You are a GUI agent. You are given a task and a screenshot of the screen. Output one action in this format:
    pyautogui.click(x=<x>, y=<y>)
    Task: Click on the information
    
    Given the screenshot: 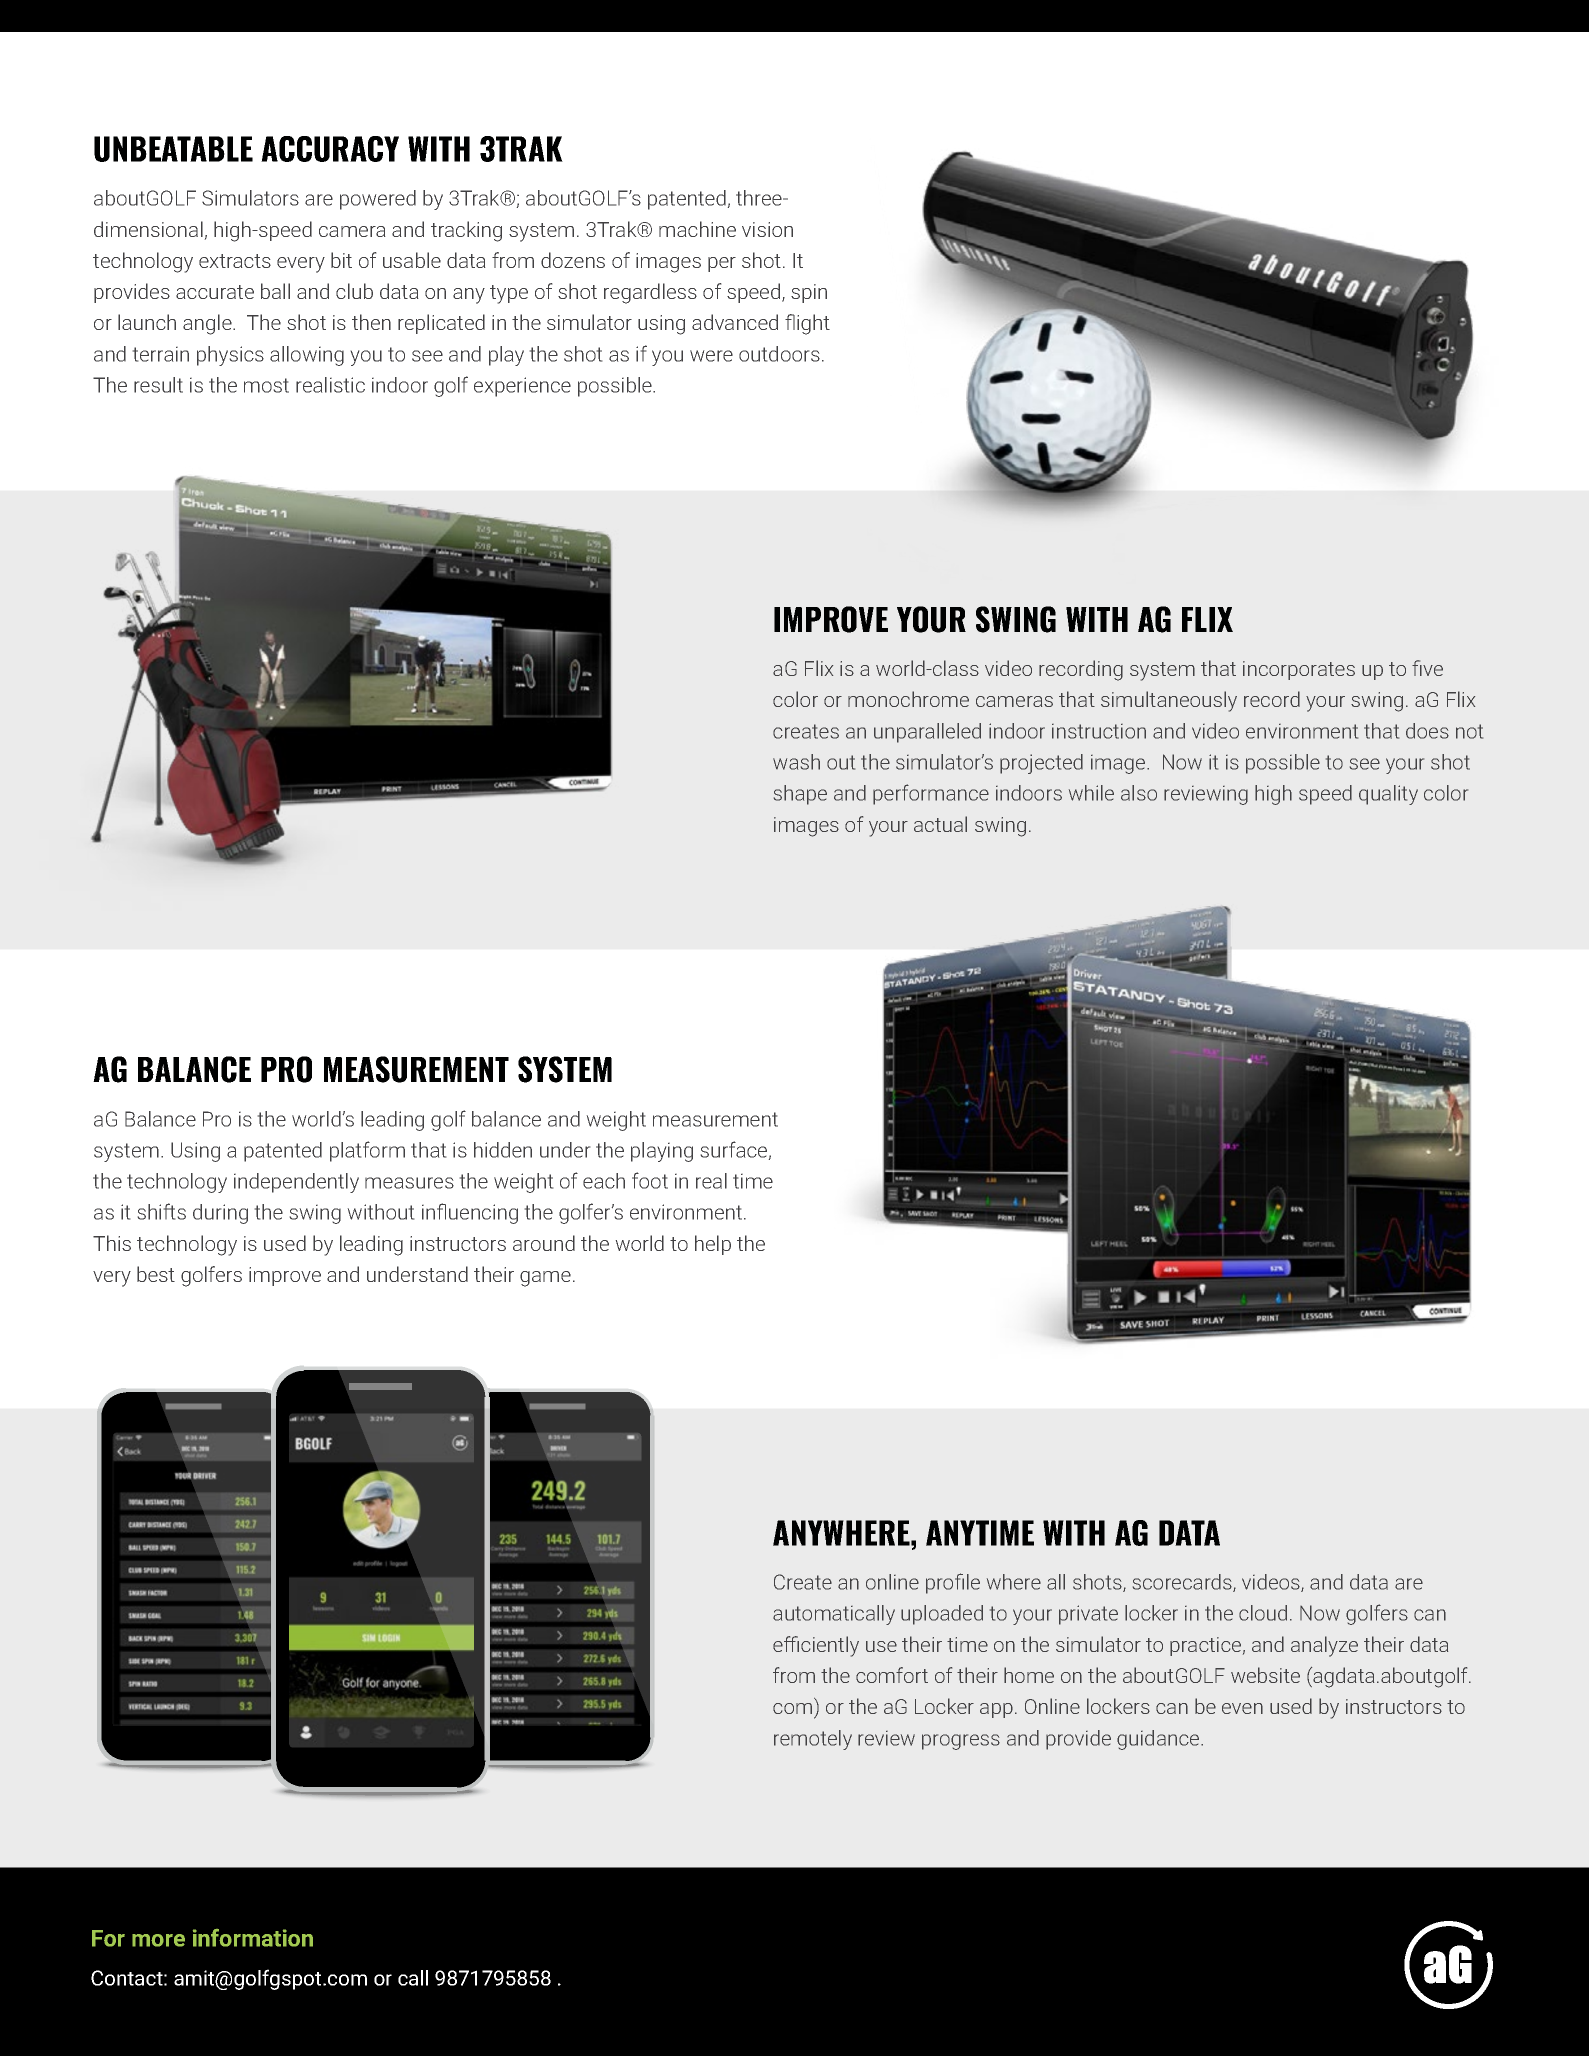 What is the action you would take?
    pyautogui.click(x=253, y=1938)
